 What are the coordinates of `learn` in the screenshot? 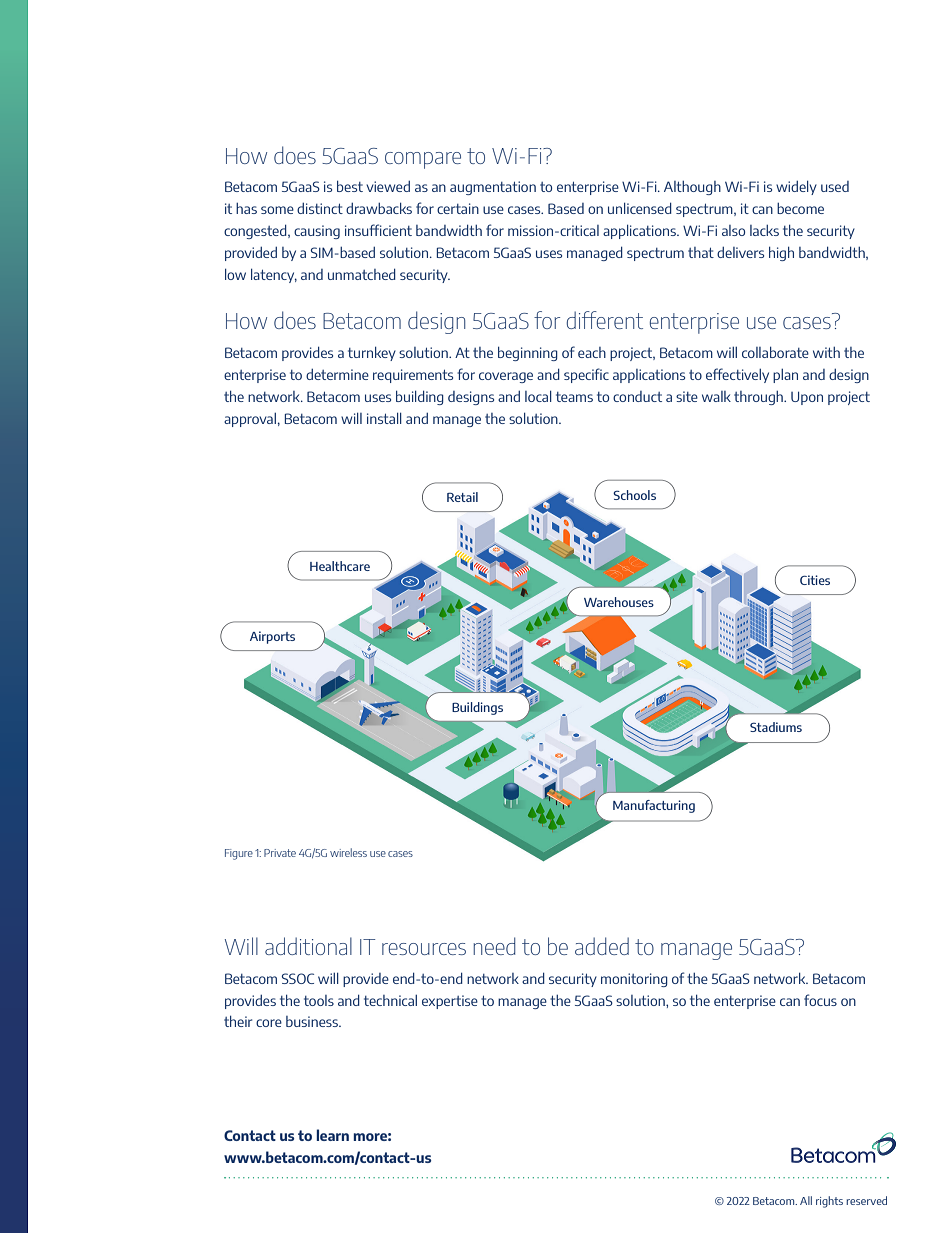 It's located at (332, 1135).
